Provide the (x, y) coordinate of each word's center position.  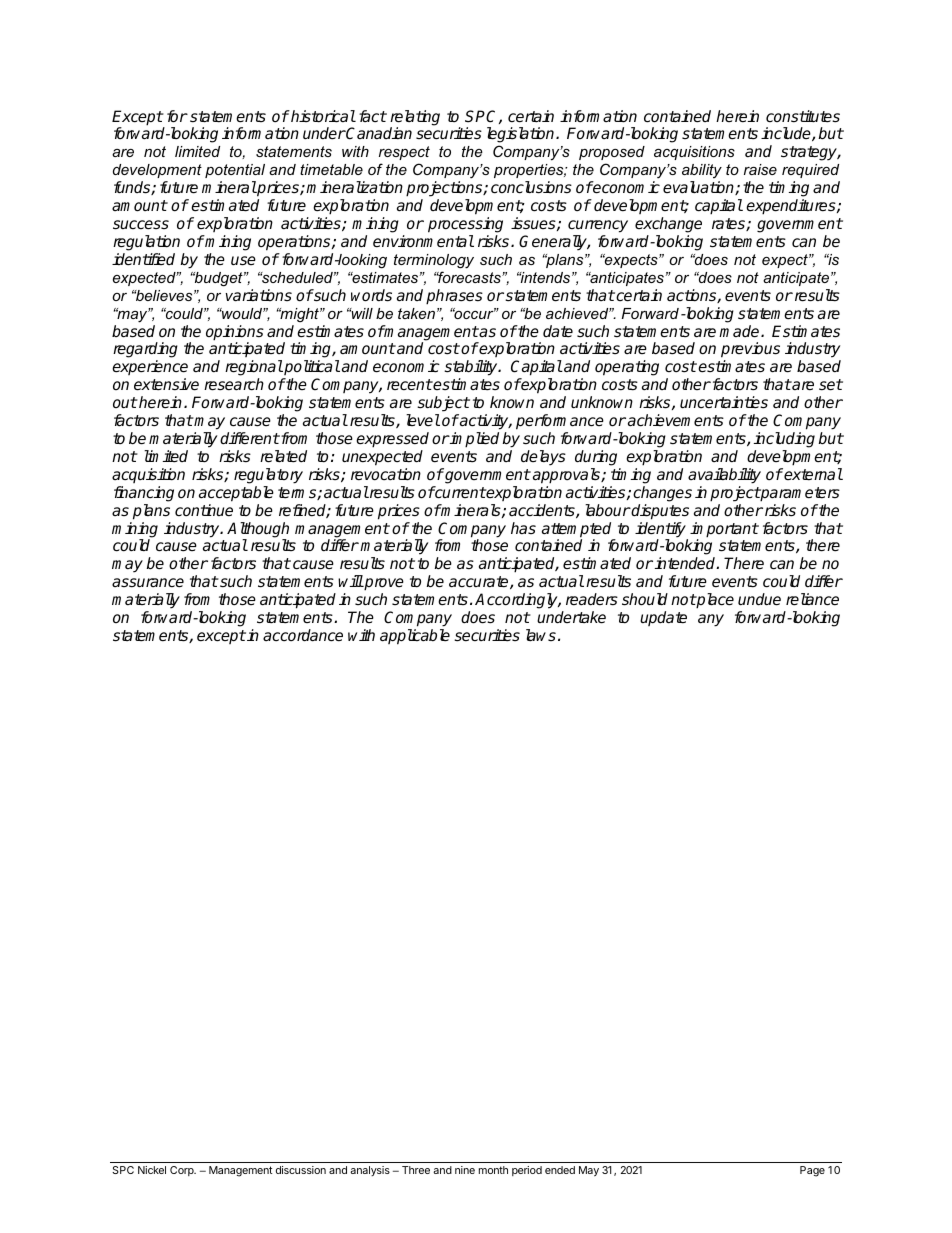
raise (760, 169)
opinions (235, 334)
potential (235, 171)
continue (204, 510)
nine (465, 1170)
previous (750, 350)
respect (404, 153)
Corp (183, 1171)
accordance (303, 635)
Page (812, 1171)
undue (759, 599)
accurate (480, 582)
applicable (415, 637)
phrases (454, 297)
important (724, 531)
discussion (301, 1170)
